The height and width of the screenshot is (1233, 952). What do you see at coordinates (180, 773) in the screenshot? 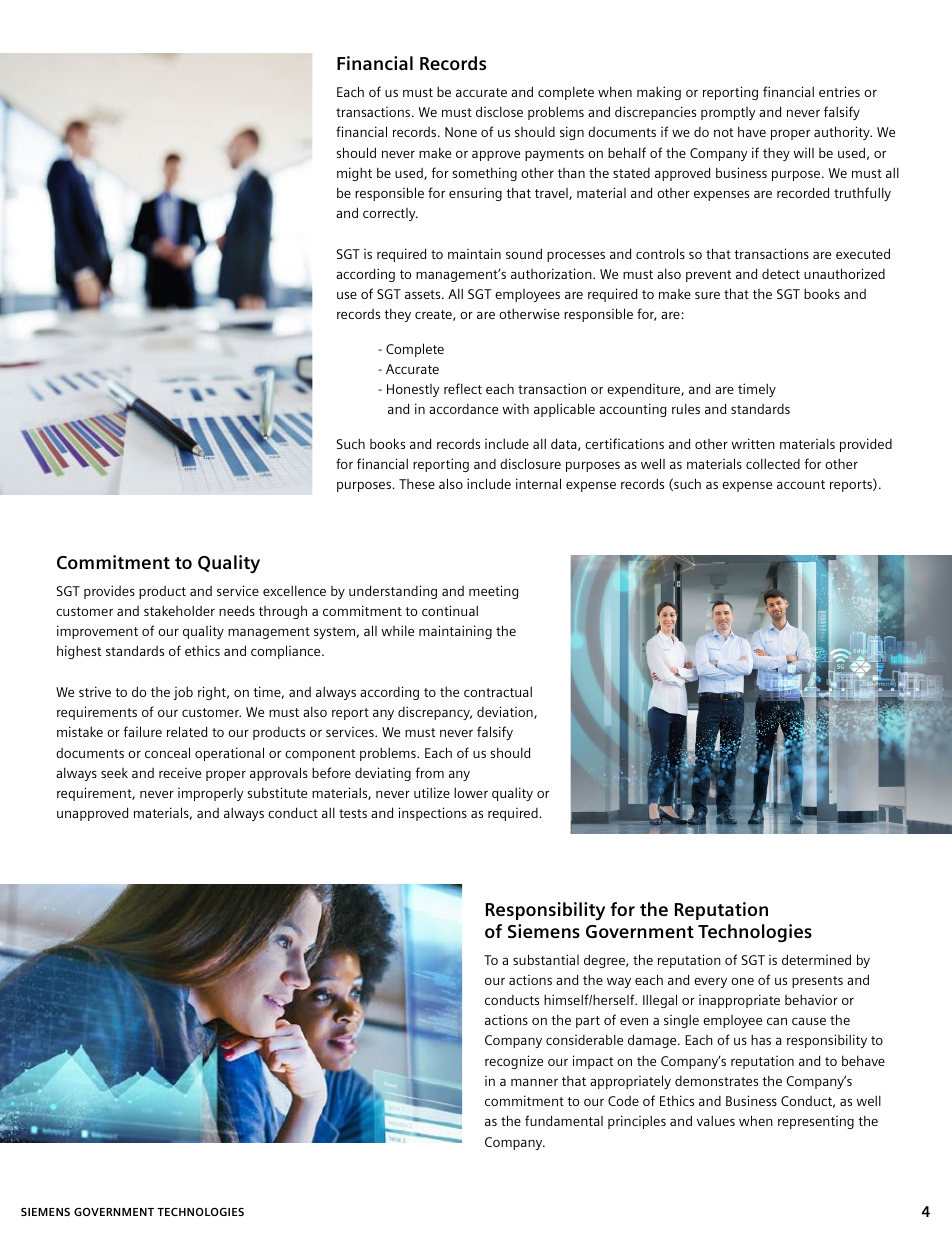
I see `receive` at bounding box center [180, 773].
